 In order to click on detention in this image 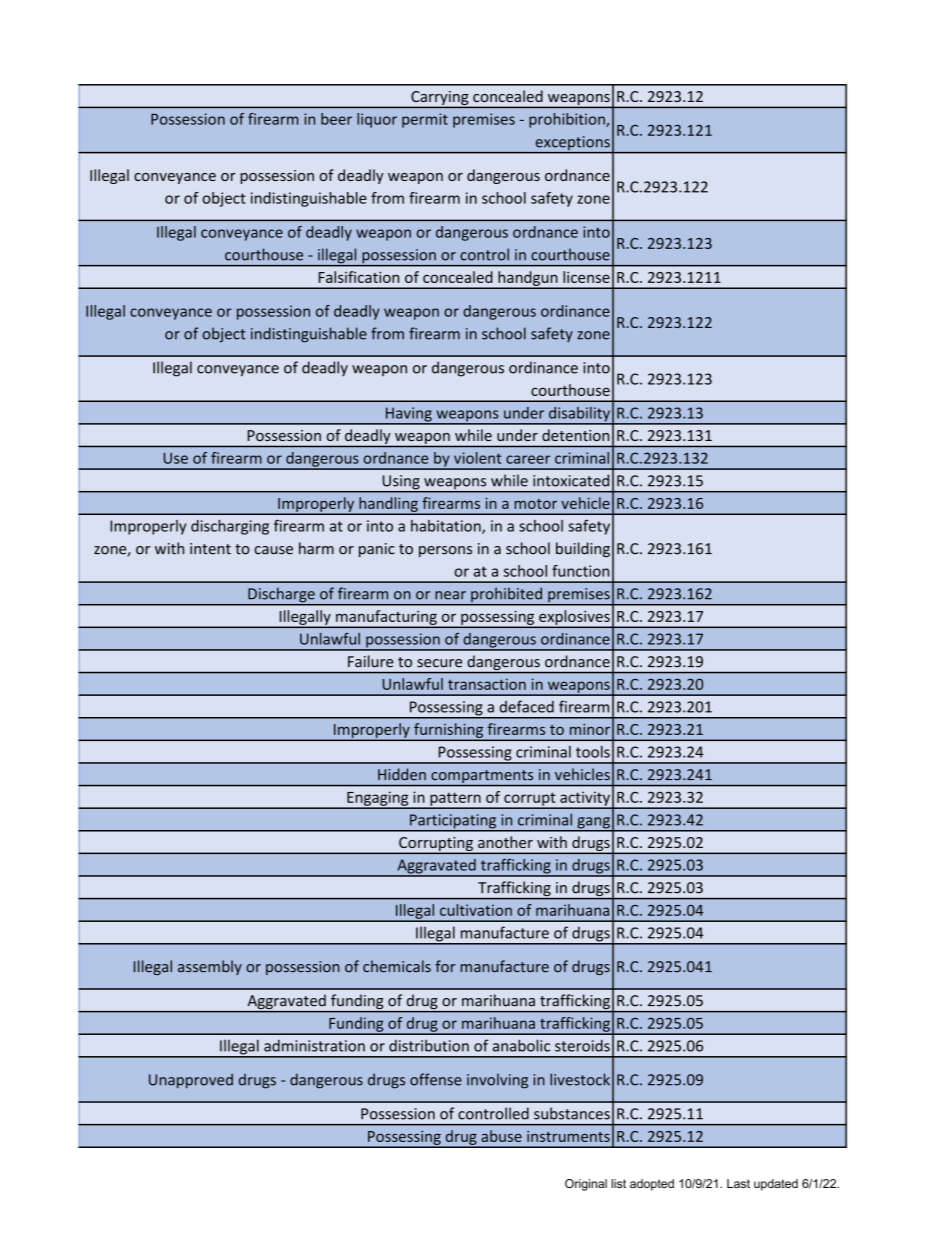, I will do `click(575, 435)`.
